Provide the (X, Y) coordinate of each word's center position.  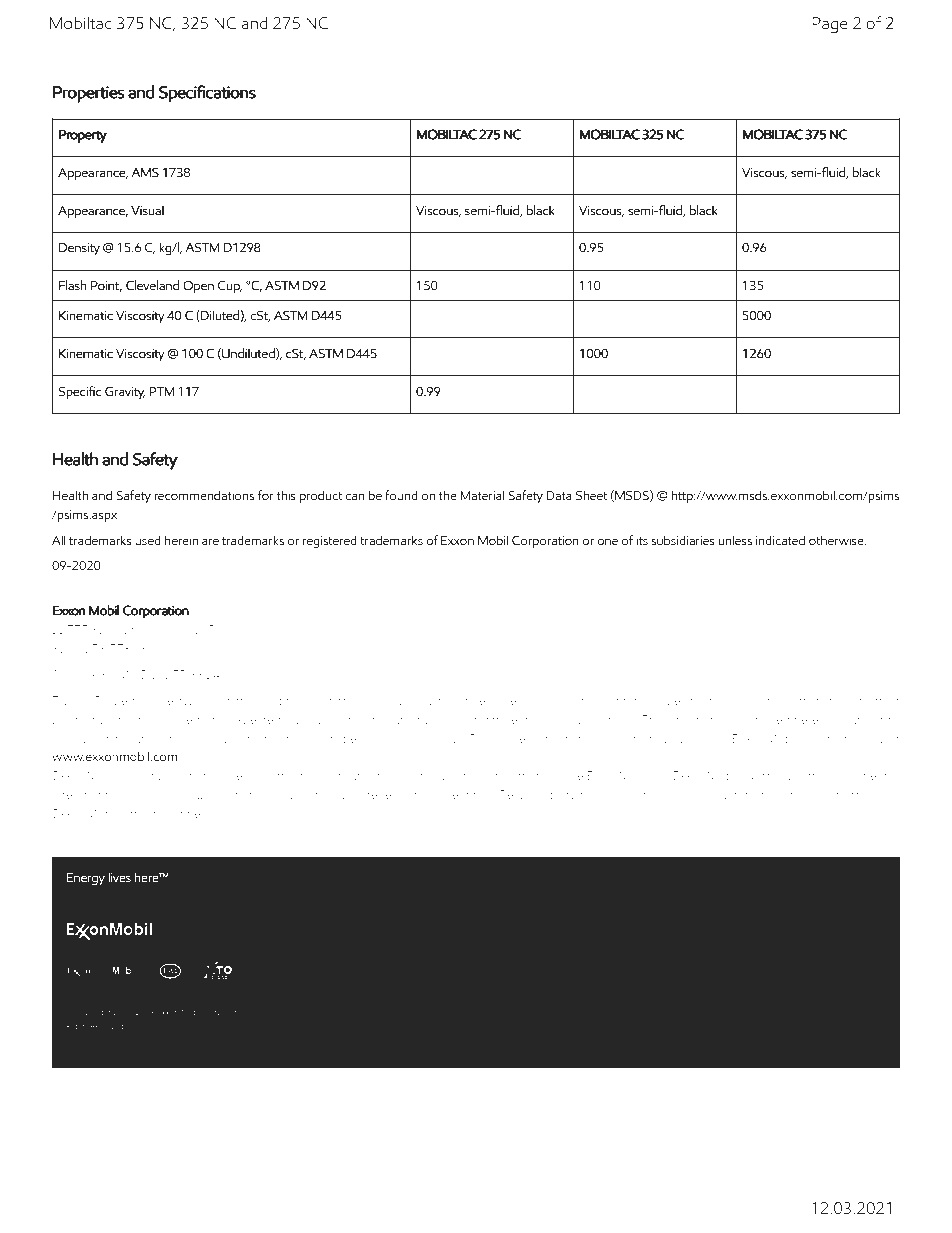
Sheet (592, 495)
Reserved (107, 1026)
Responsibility (538, 795)
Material (482, 495)
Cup (230, 287)
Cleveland (152, 285)
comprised (162, 777)
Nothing (768, 777)
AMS (145, 172)
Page (830, 25)
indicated (780, 540)
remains (797, 794)
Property (83, 136)
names (496, 777)
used (148, 540)
